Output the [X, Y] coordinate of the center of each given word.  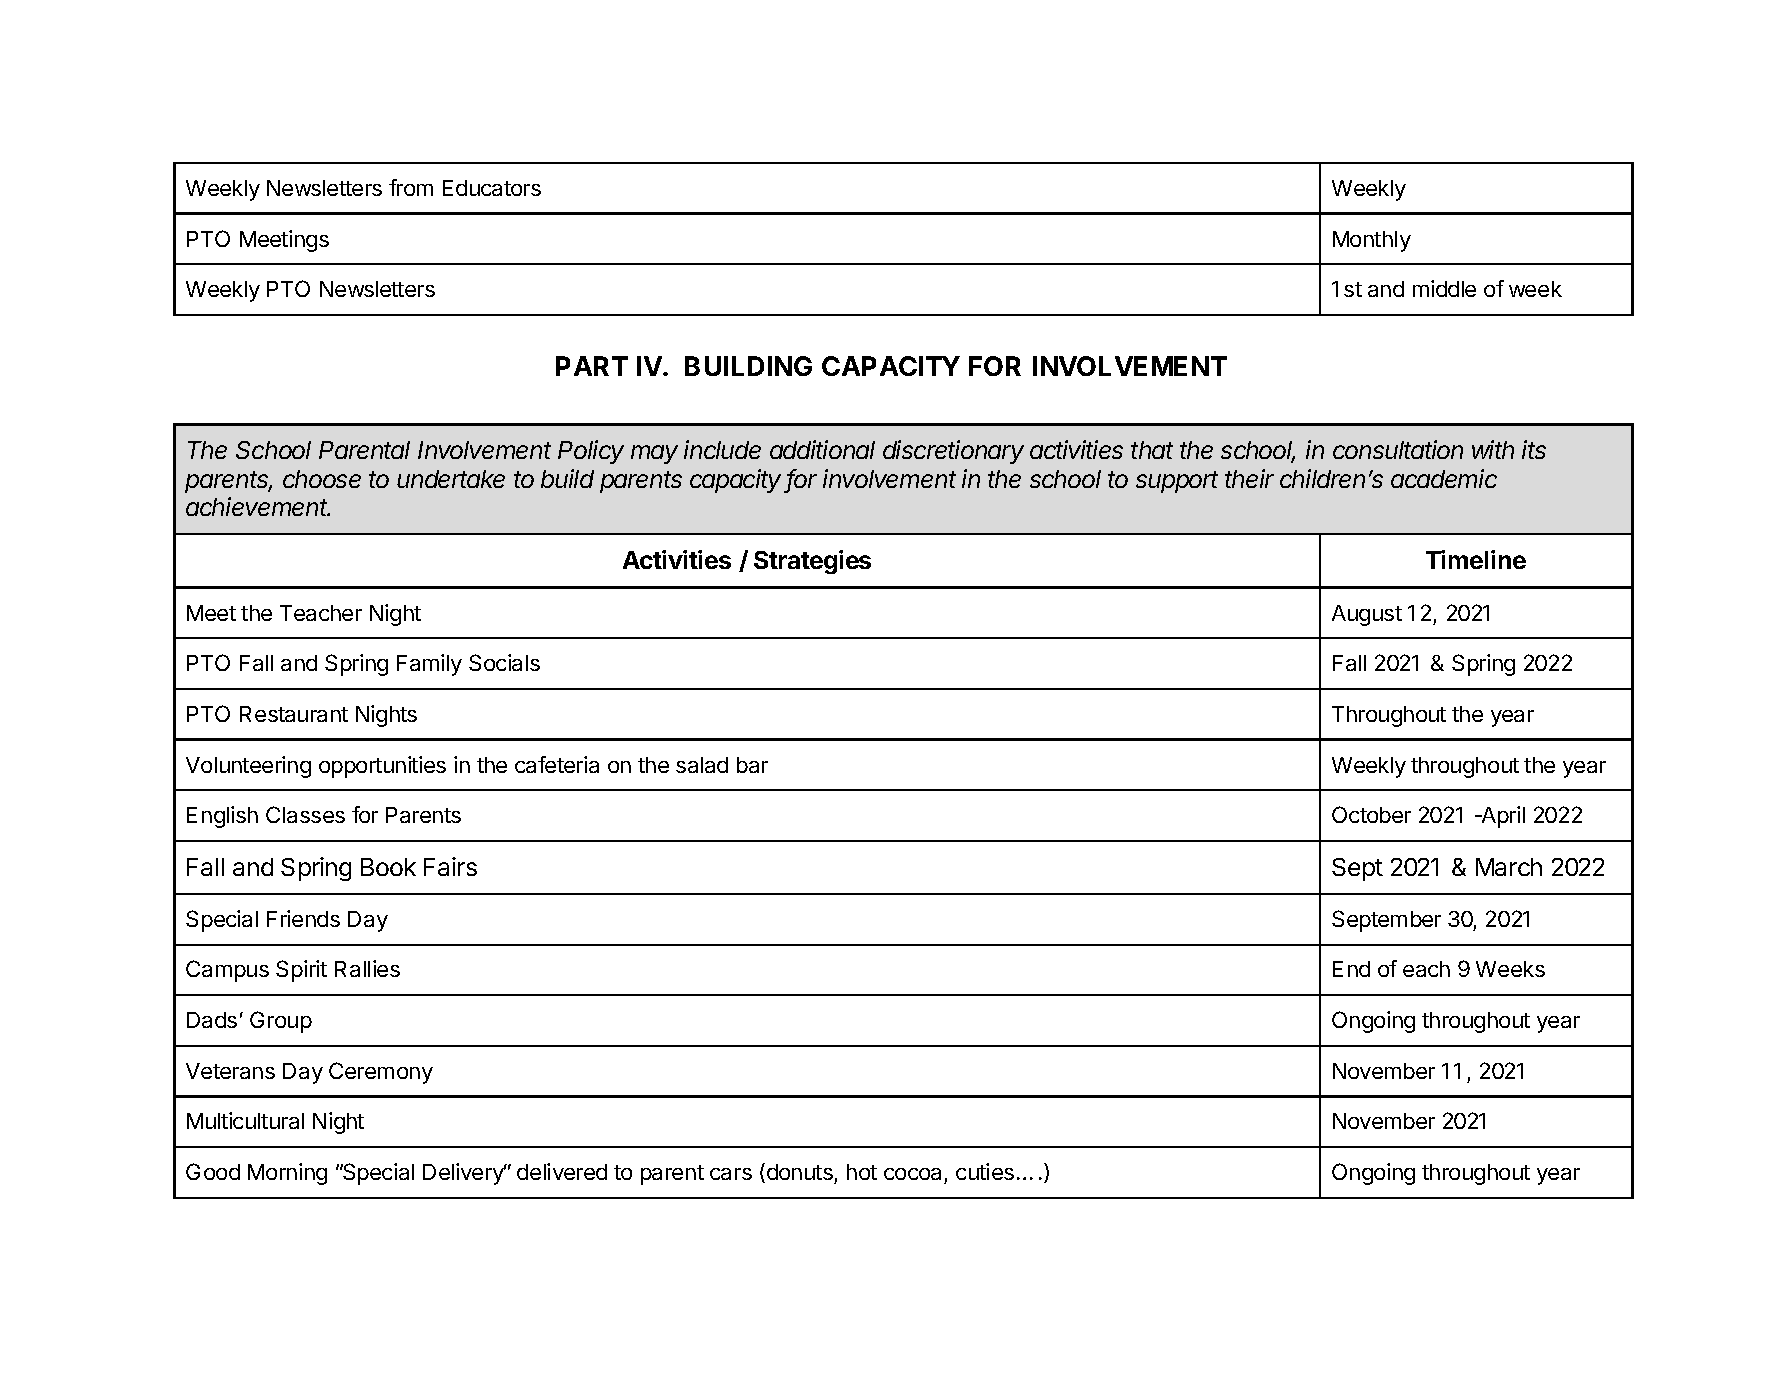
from [411, 187]
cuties [985, 1171]
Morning [287, 1174]
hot [862, 1172]
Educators [492, 188]
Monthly [1372, 241]
